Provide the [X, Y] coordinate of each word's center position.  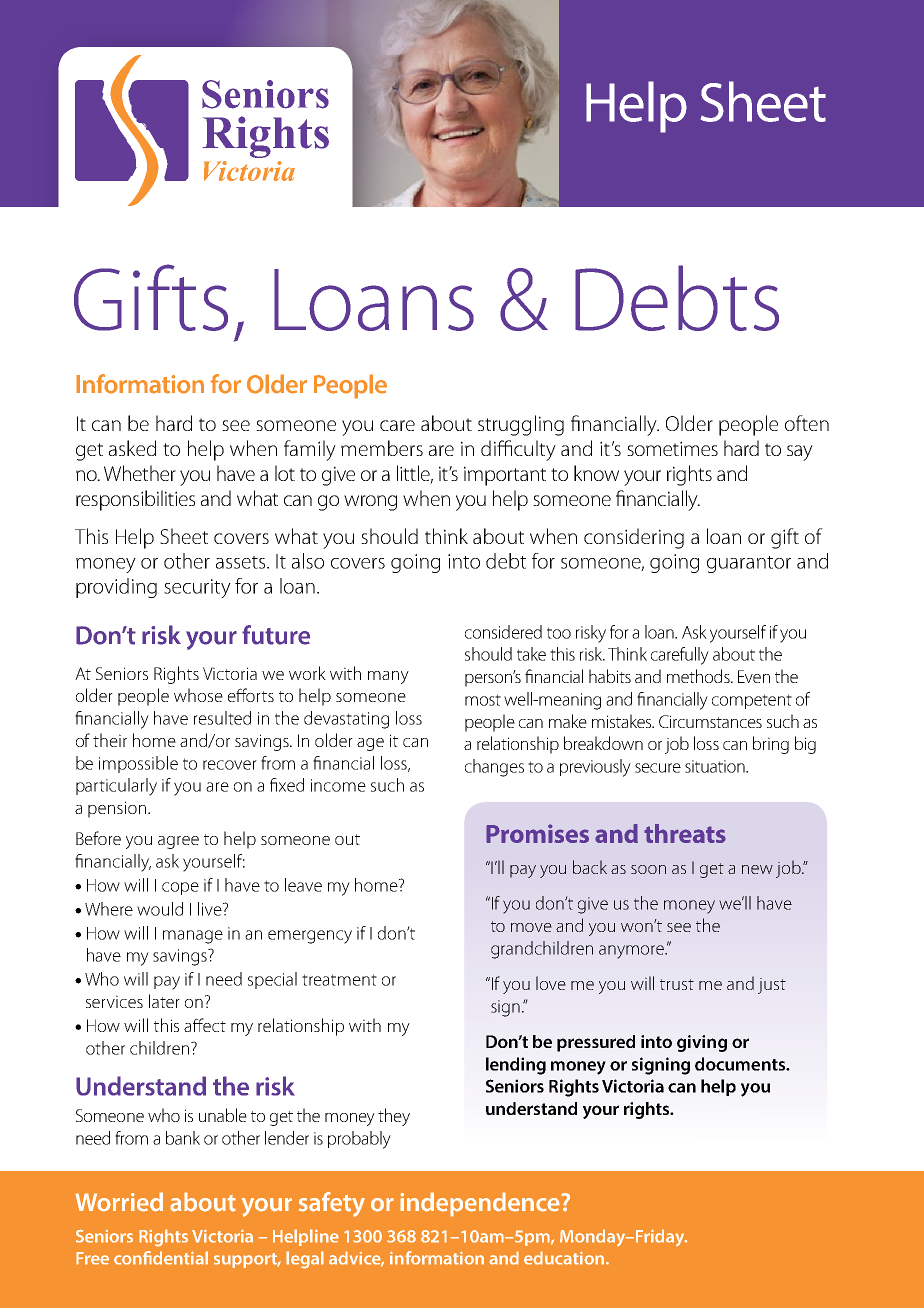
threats [685, 833]
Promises [537, 833]
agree [178, 842]
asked [132, 448]
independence [481, 1204]
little [415, 474]
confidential [161, 1258]
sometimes [672, 448]
